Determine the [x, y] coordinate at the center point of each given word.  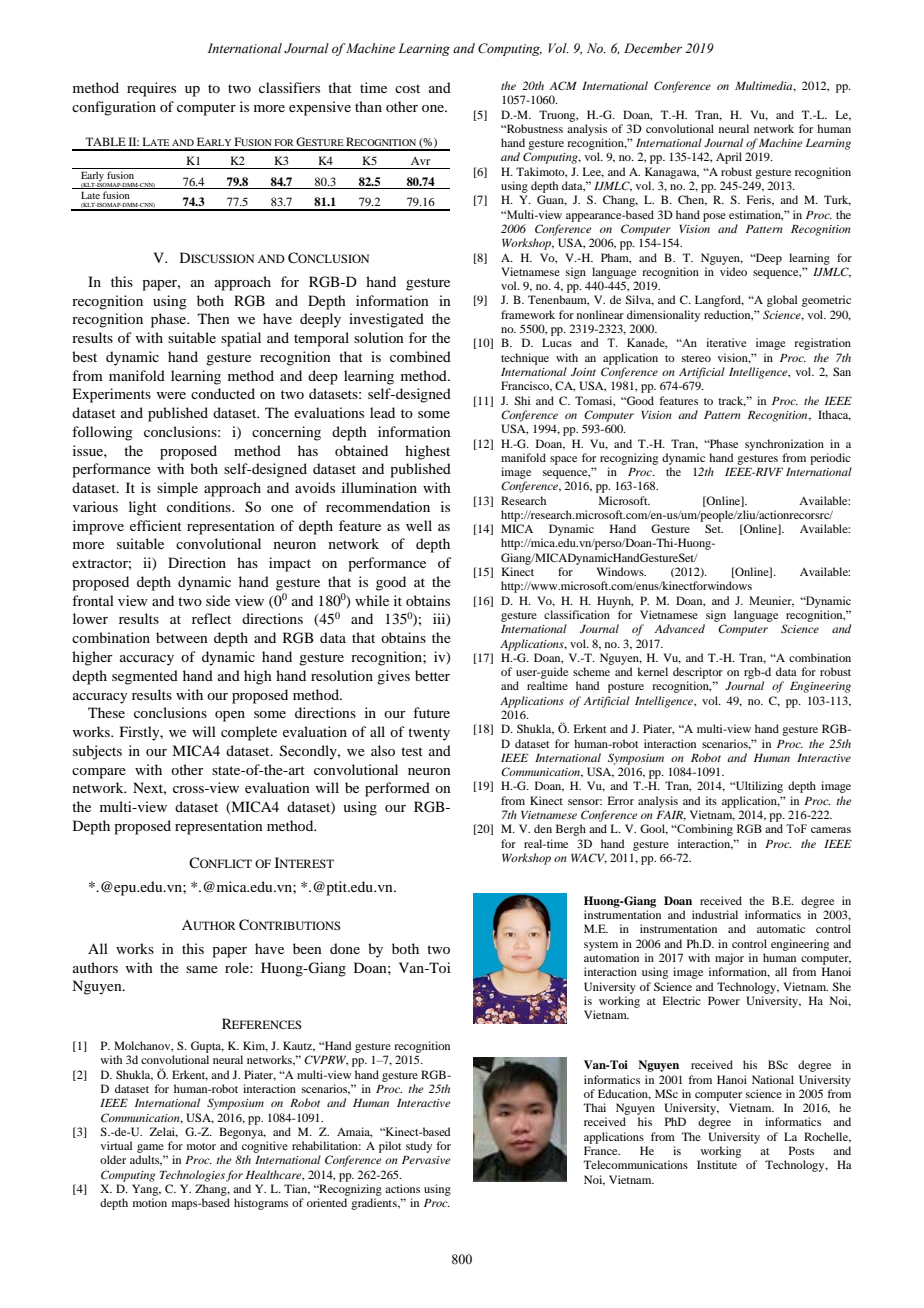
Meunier [771, 601]
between [182, 637]
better [432, 675]
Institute [717, 1164]
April [729, 158]
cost [407, 88]
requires [151, 89]
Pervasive [426, 1160]
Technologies [192, 1176]
